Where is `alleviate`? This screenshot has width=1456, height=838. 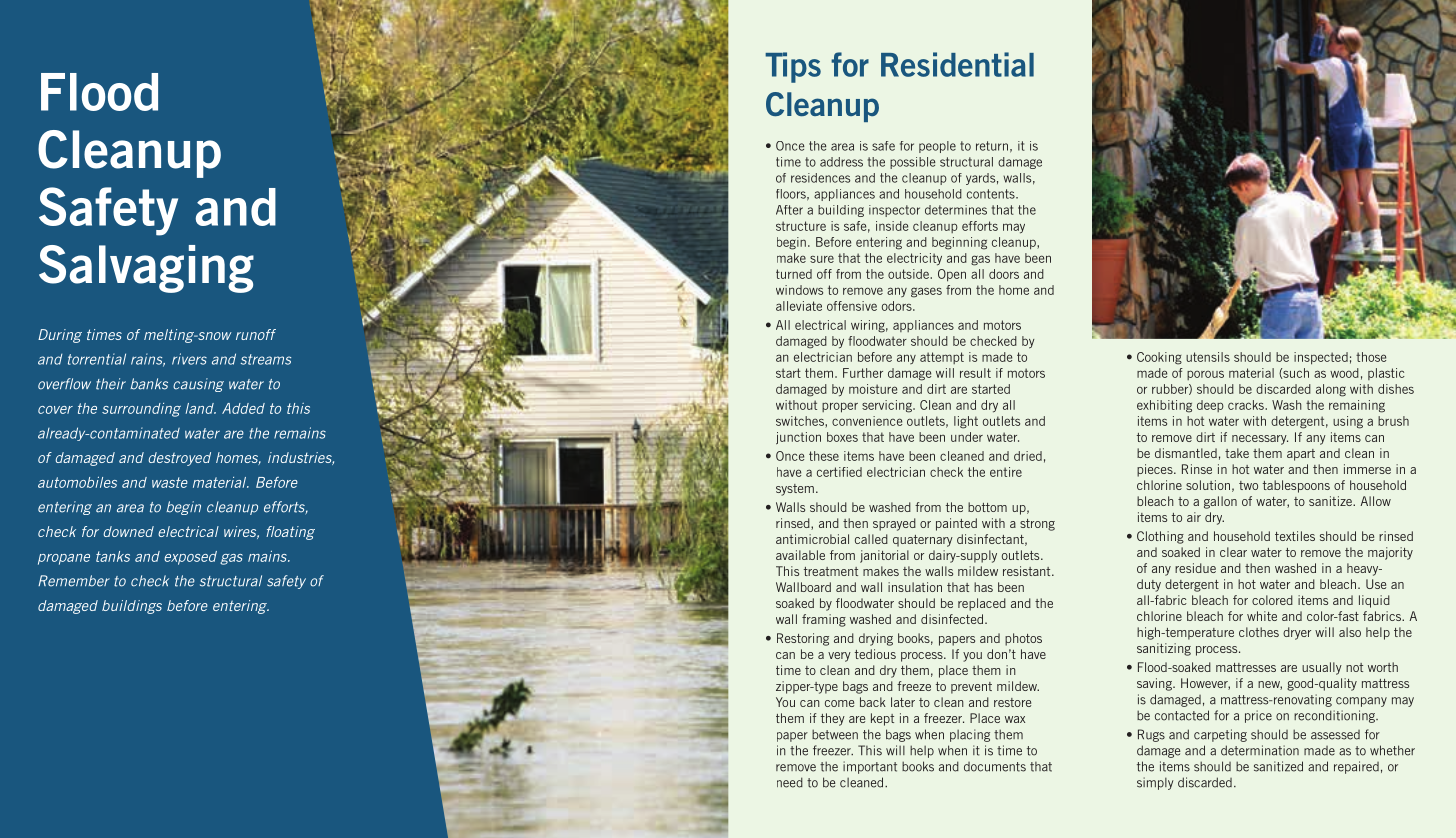 alleviate is located at coordinates (799, 306).
